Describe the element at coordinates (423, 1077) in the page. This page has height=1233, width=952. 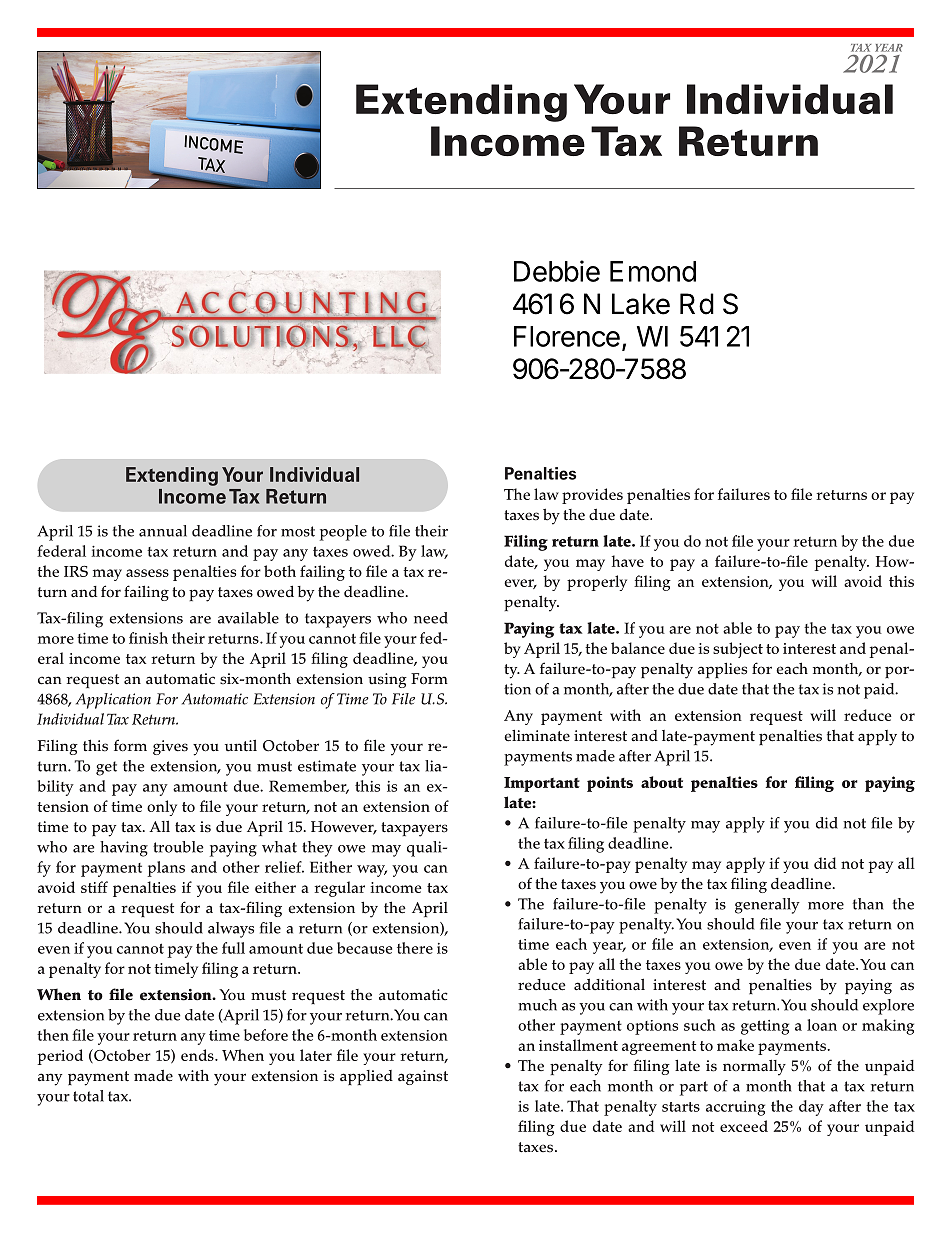
I see `against` at that location.
